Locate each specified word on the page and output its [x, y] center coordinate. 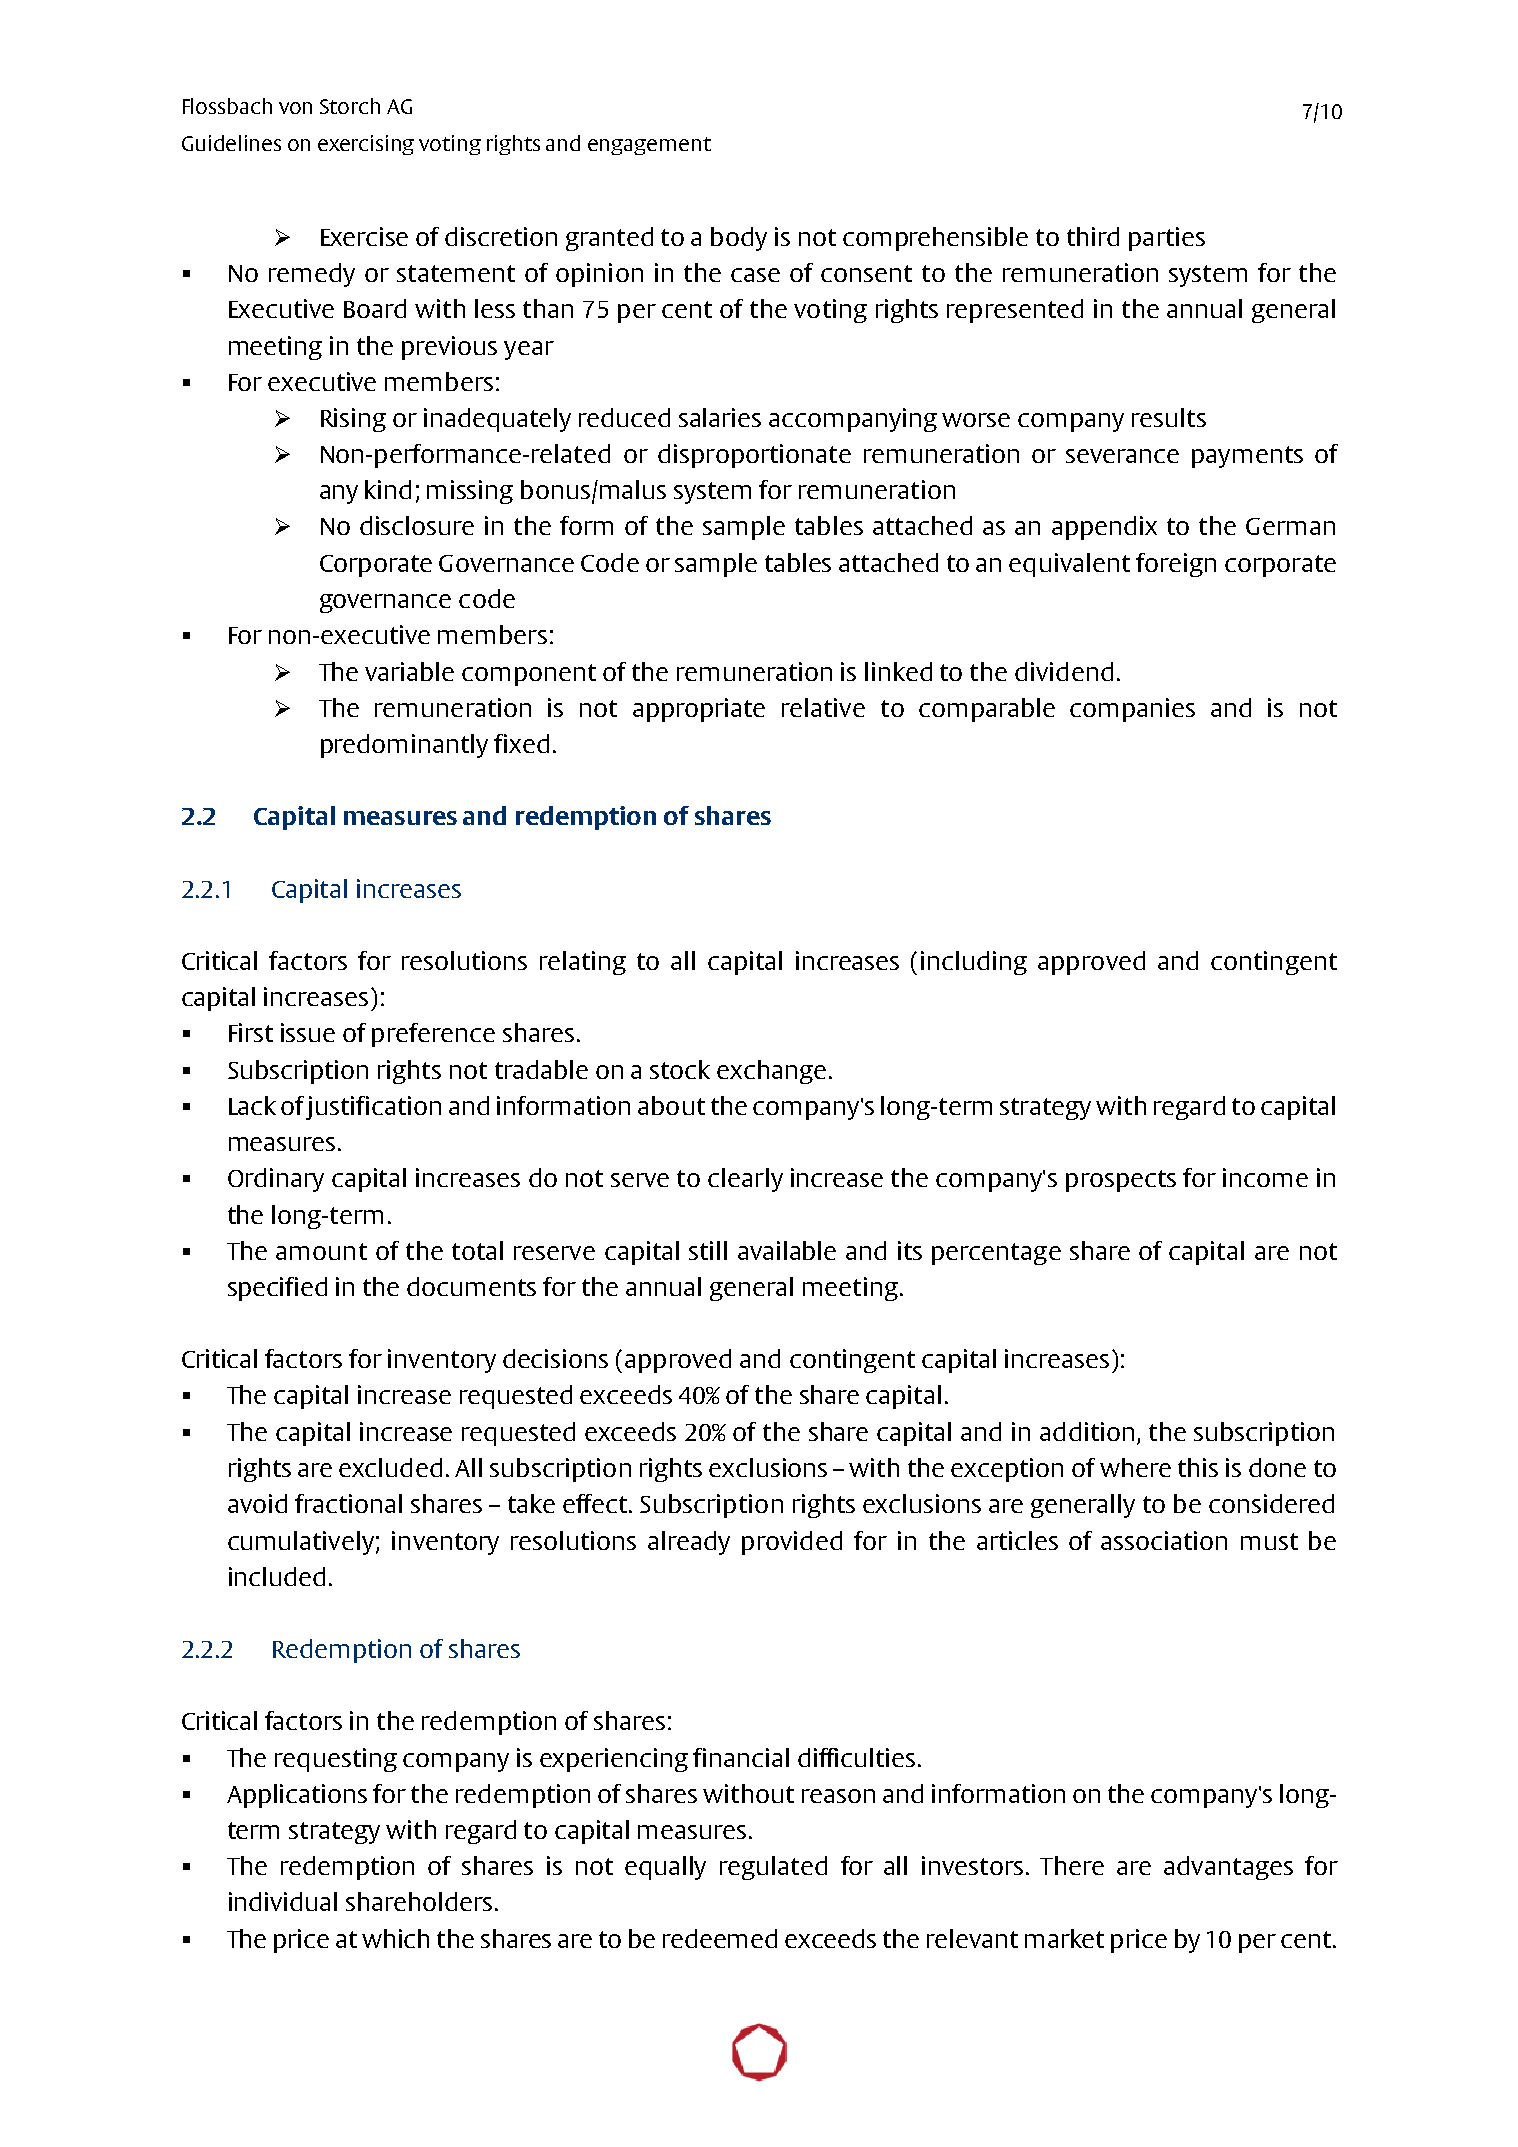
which [395, 1938]
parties [1167, 239]
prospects [1121, 1181]
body [739, 239]
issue [308, 1032]
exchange [771, 1072]
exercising [366, 145]
